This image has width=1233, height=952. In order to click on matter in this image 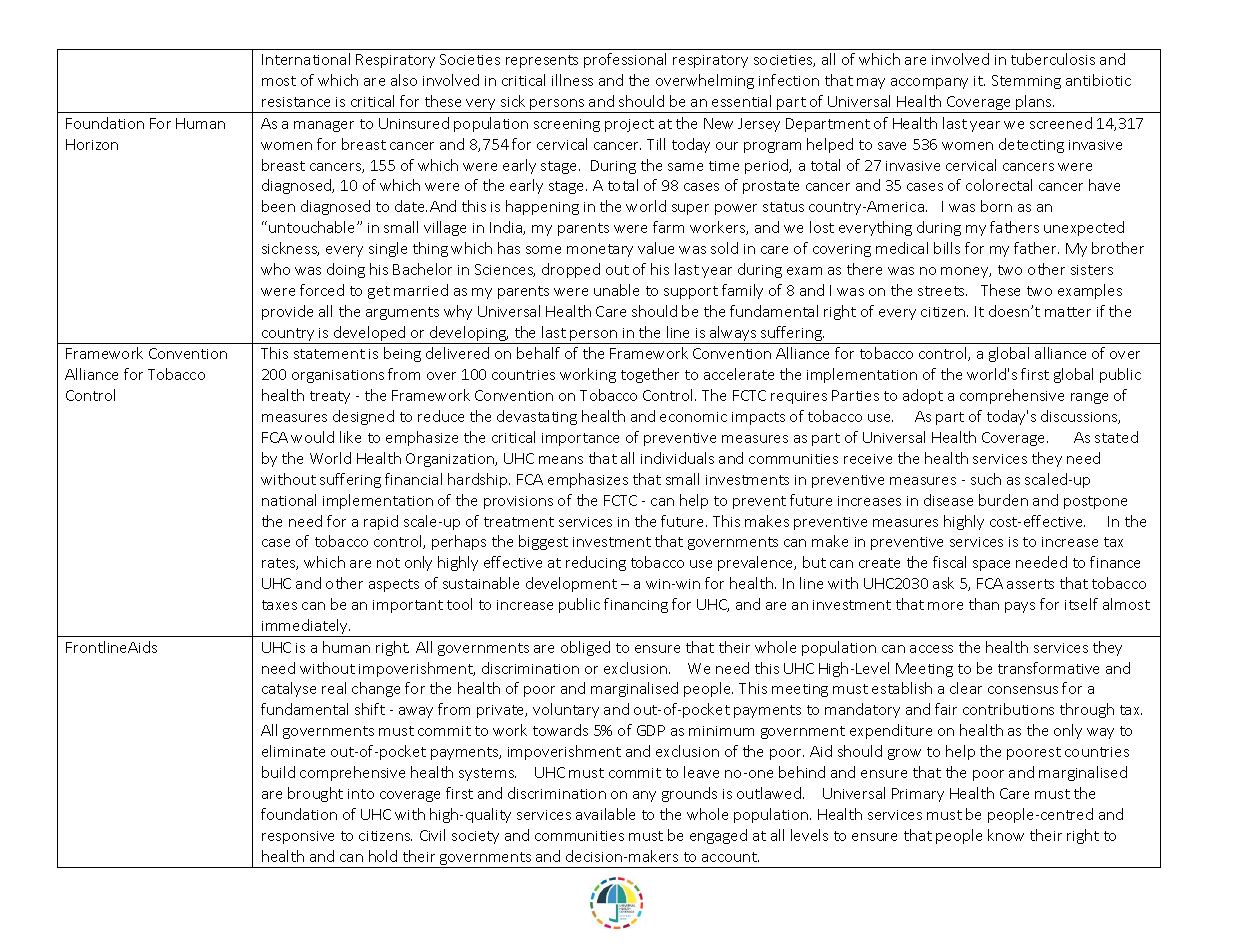, I will do `click(1068, 312)`.
